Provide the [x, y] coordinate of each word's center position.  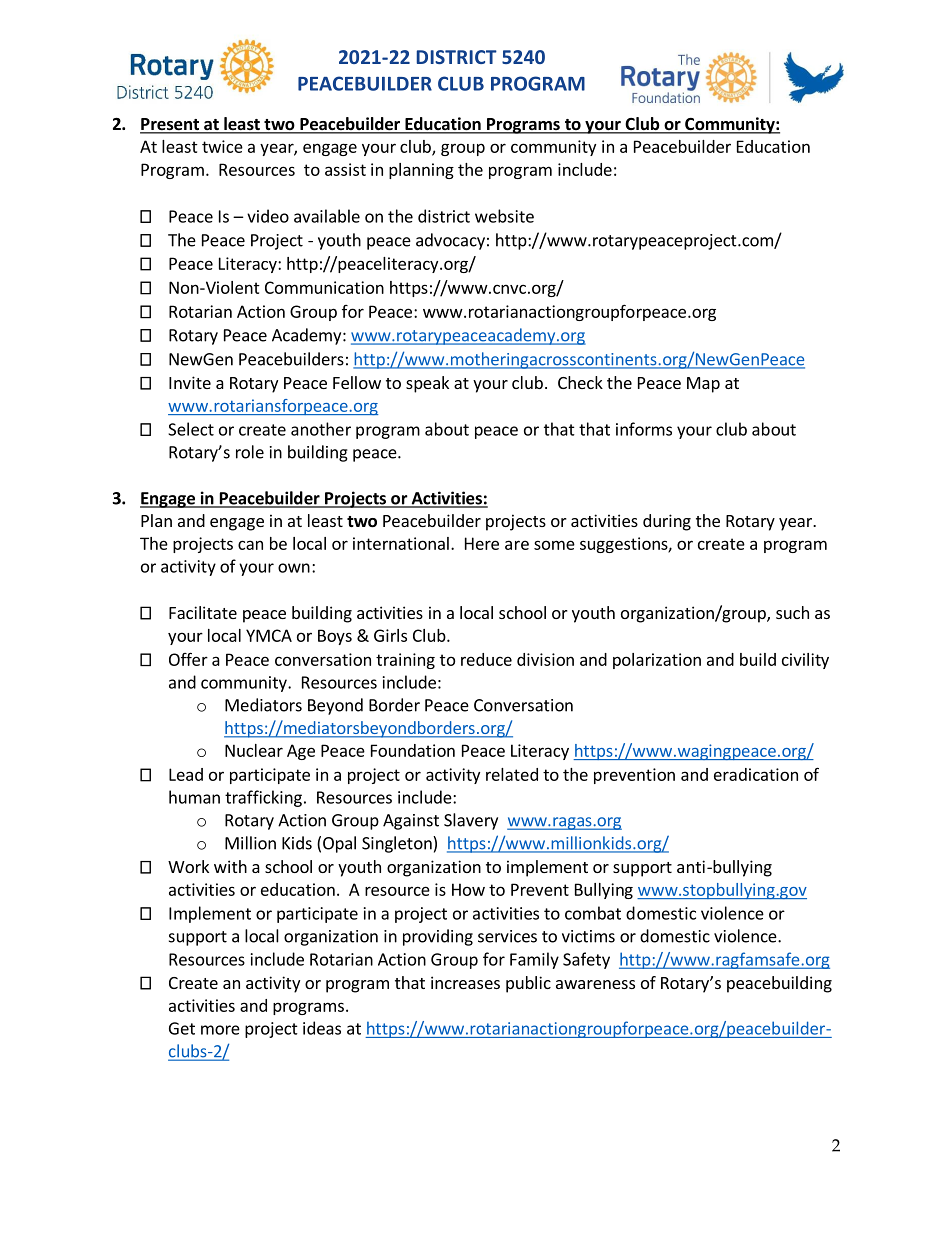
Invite [190, 382]
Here [482, 543]
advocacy [450, 241]
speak [427, 384]
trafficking [263, 798]
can [250, 545]
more [220, 1030]
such [792, 612]
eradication [756, 774]
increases [465, 982]
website [504, 216]
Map [703, 385]
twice [222, 146]
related [512, 774]
